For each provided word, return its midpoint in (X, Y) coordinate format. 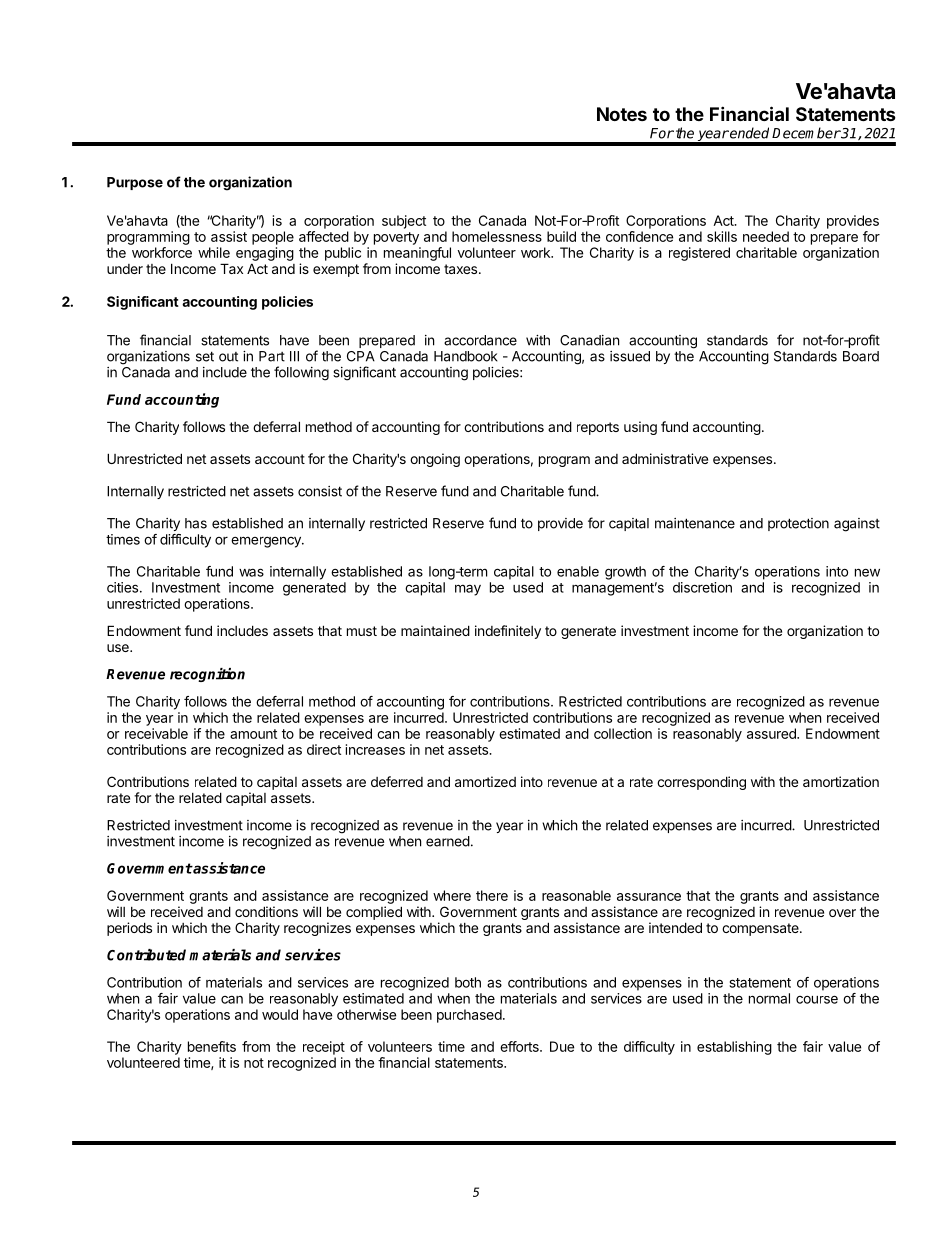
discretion (702, 587)
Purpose (135, 183)
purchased (469, 1016)
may (468, 590)
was (251, 572)
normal (769, 998)
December (806, 133)
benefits (212, 1046)
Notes (622, 114)
